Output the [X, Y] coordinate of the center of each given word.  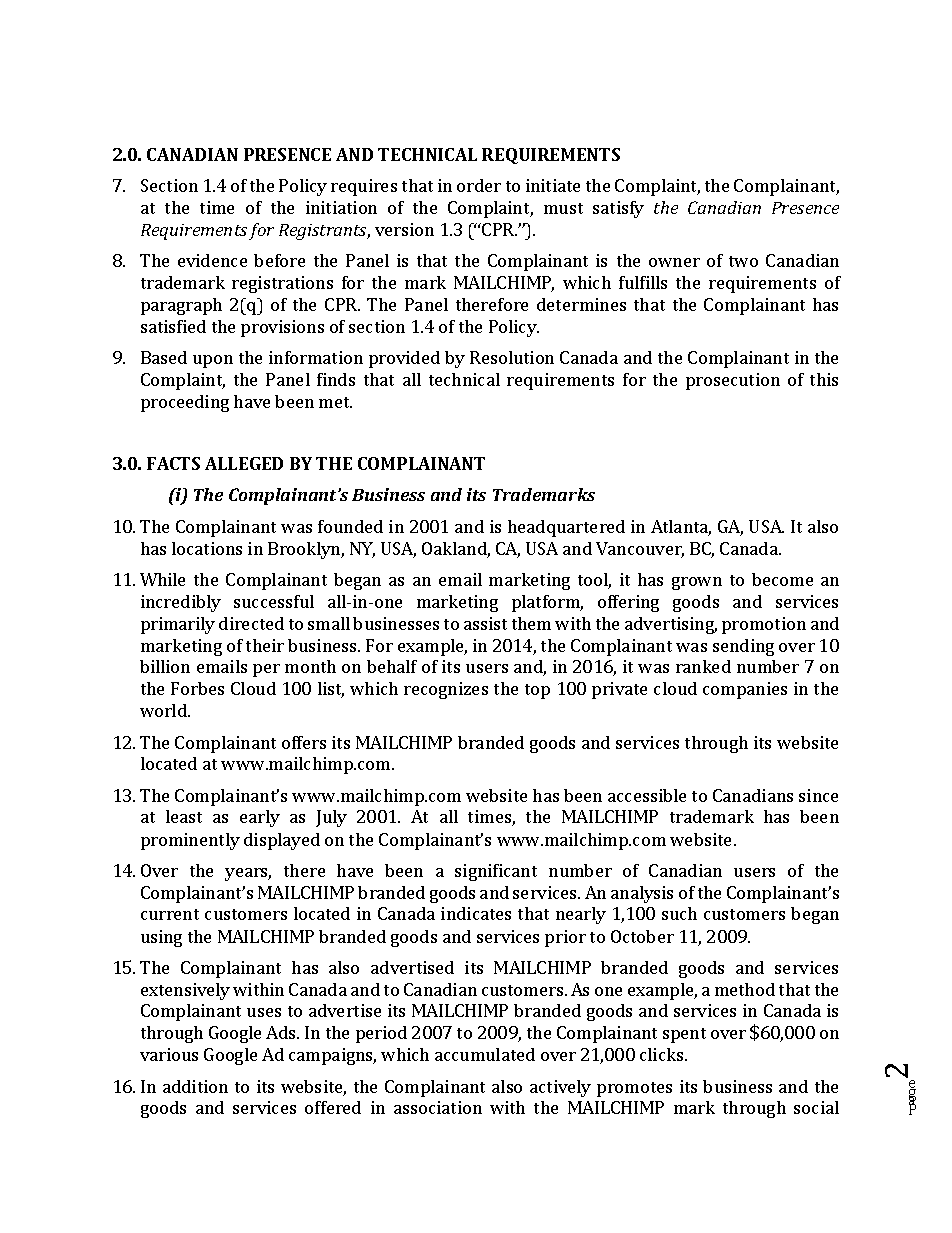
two [743, 261]
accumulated [485, 1054]
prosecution [733, 381]
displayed [282, 841]
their [265, 645]
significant [496, 872]
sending [743, 647]
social [816, 1107]
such [679, 913]
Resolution [512, 357]
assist [485, 623]
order [479, 185]
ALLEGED [244, 463]
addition [195, 1086]
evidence [212, 260]
